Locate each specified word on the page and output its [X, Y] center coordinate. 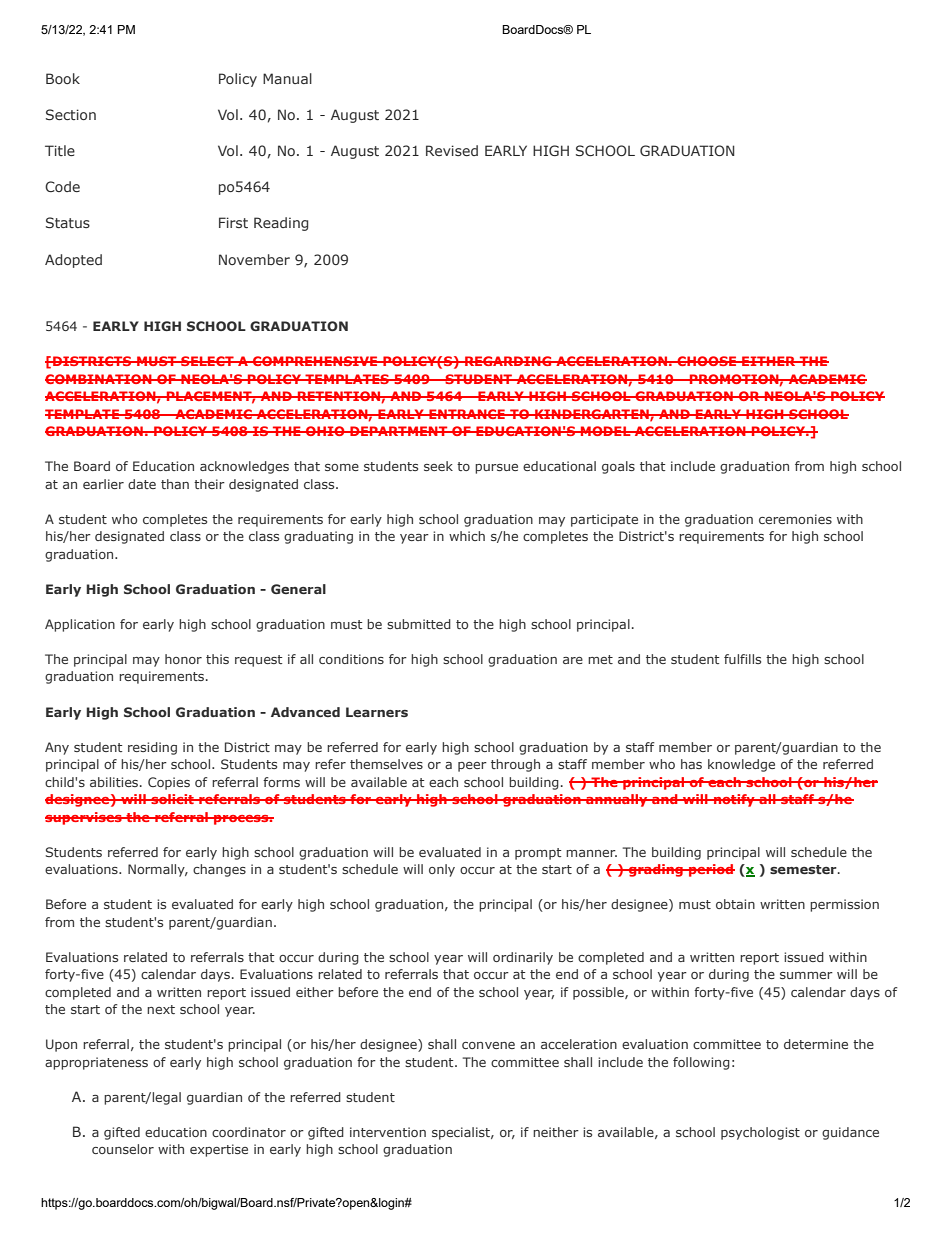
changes [219, 870]
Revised [452, 150]
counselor [123, 1149]
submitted [419, 624]
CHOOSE [707, 361]
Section [71, 114]
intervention [388, 1132]
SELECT [207, 361]
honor [183, 659]
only [442, 870]
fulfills [742, 659]
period [711, 870]
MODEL [606, 431]
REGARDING [508, 361]
